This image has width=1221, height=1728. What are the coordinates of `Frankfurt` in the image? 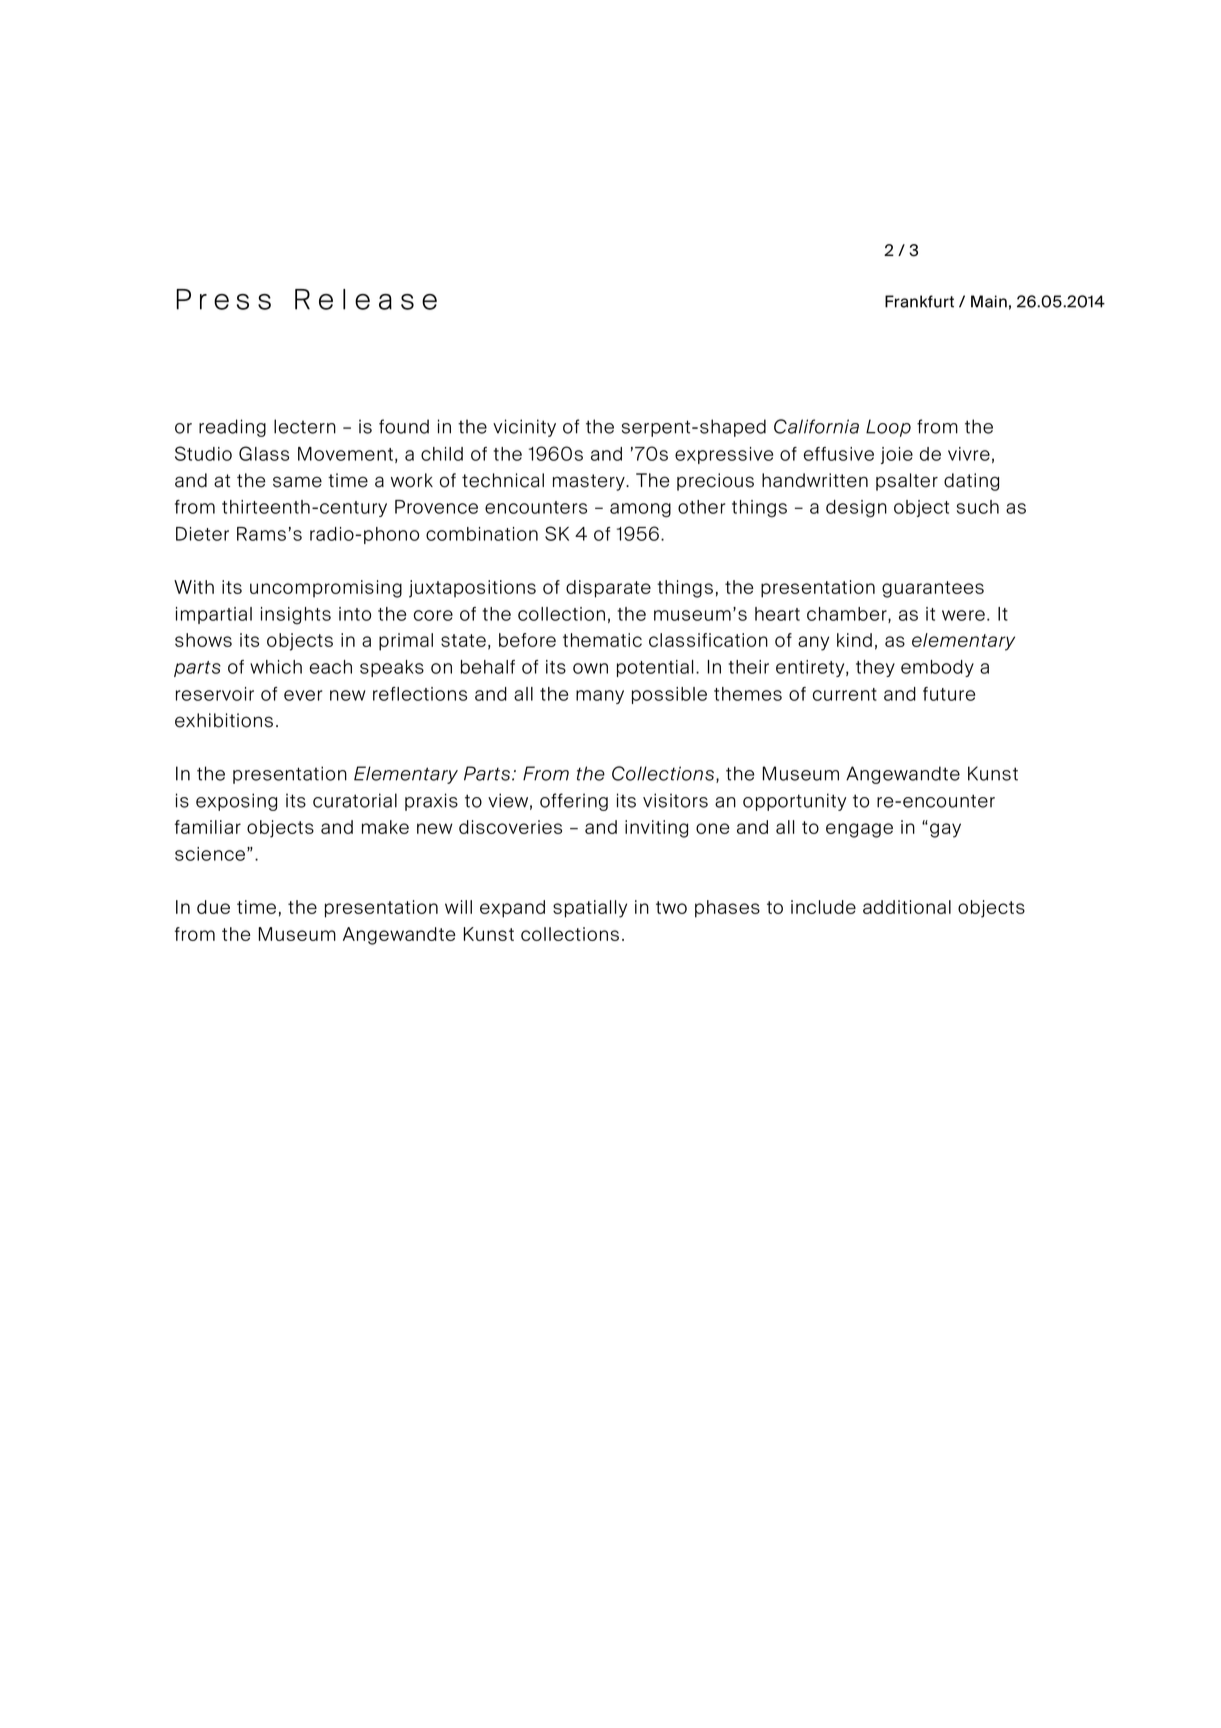 It's located at (919, 301).
